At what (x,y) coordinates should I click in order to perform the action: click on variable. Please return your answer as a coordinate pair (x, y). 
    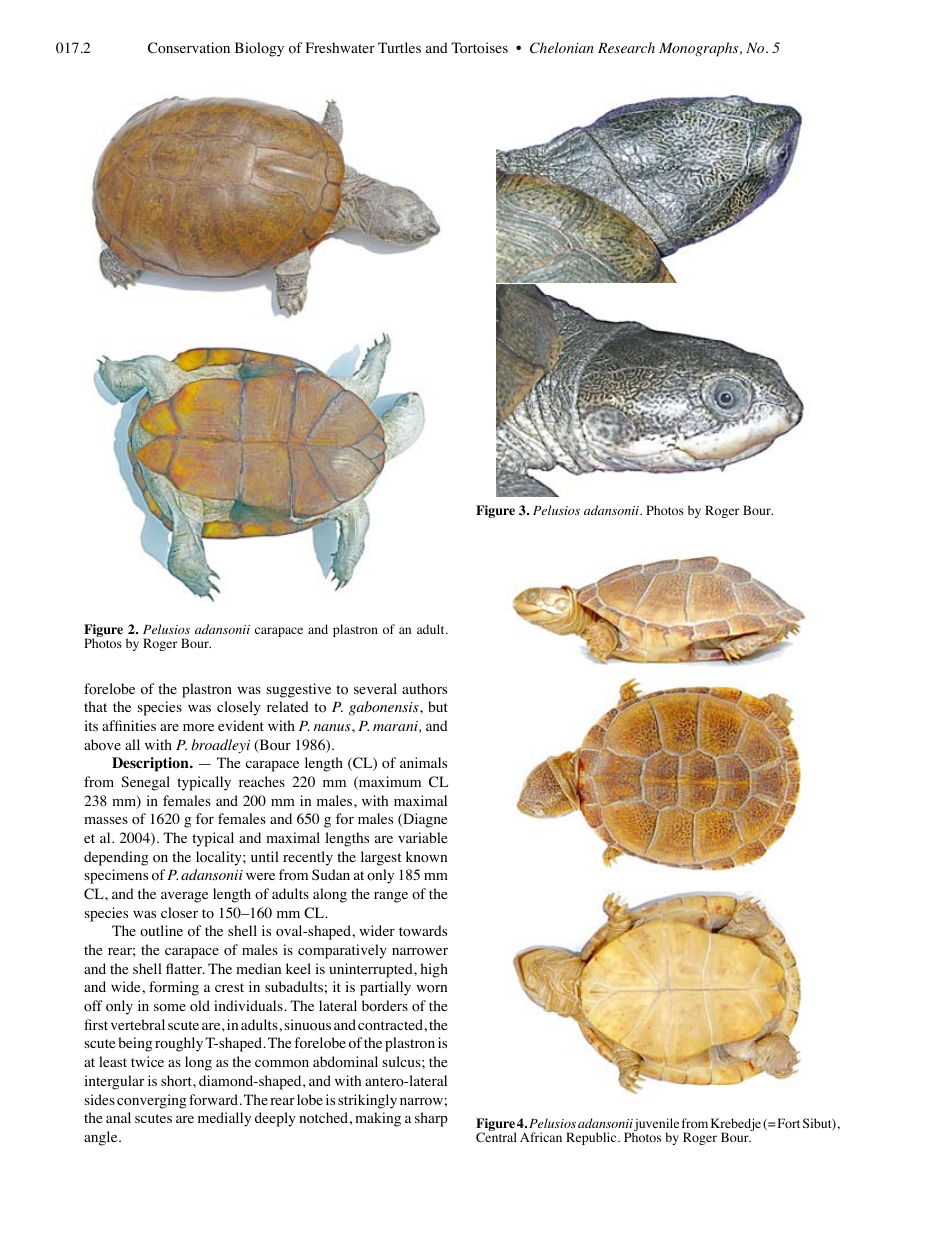
    Looking at the image, I should click on (422, 837).
